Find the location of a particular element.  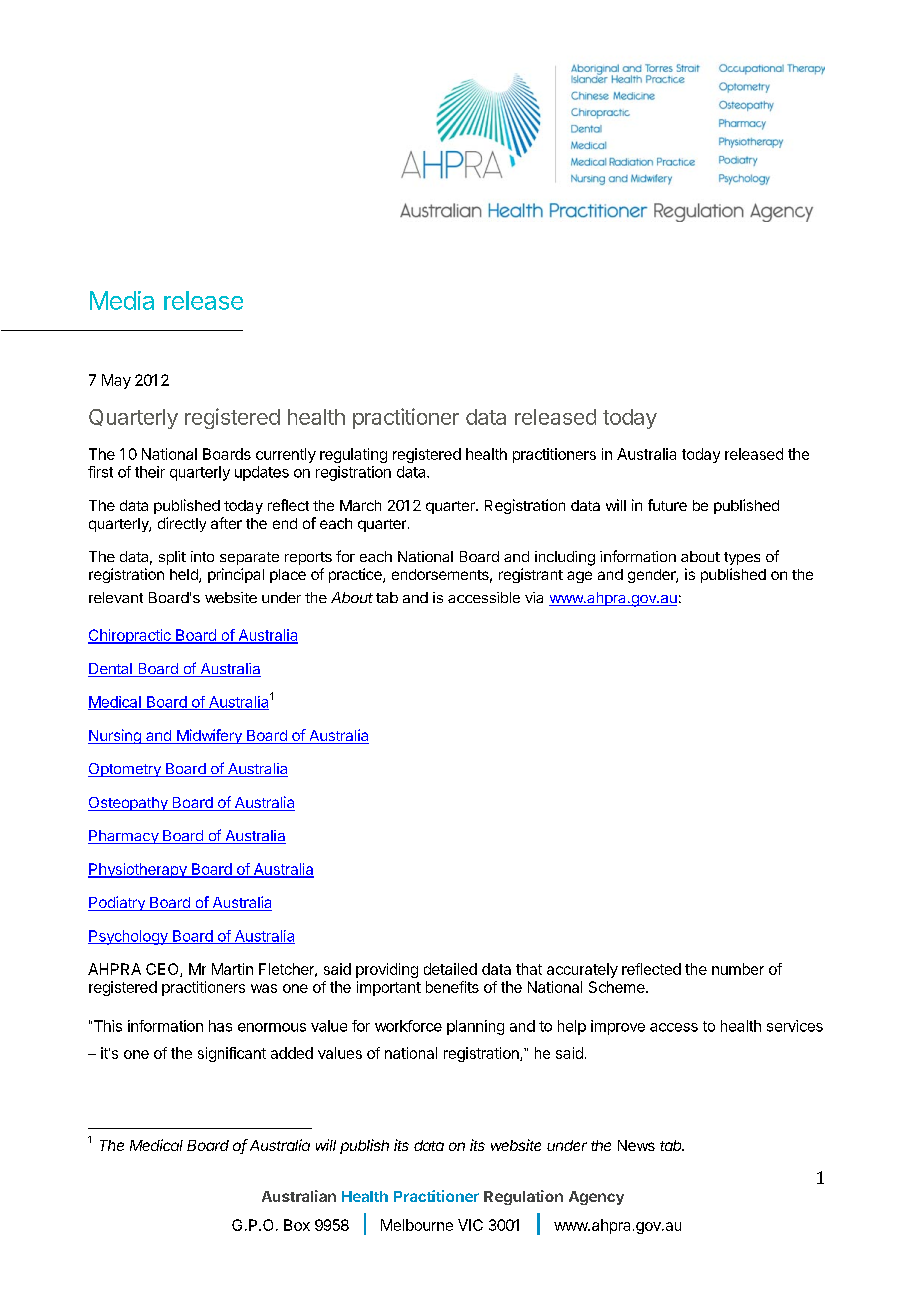

Box is located at coordinates (297, 1225).
